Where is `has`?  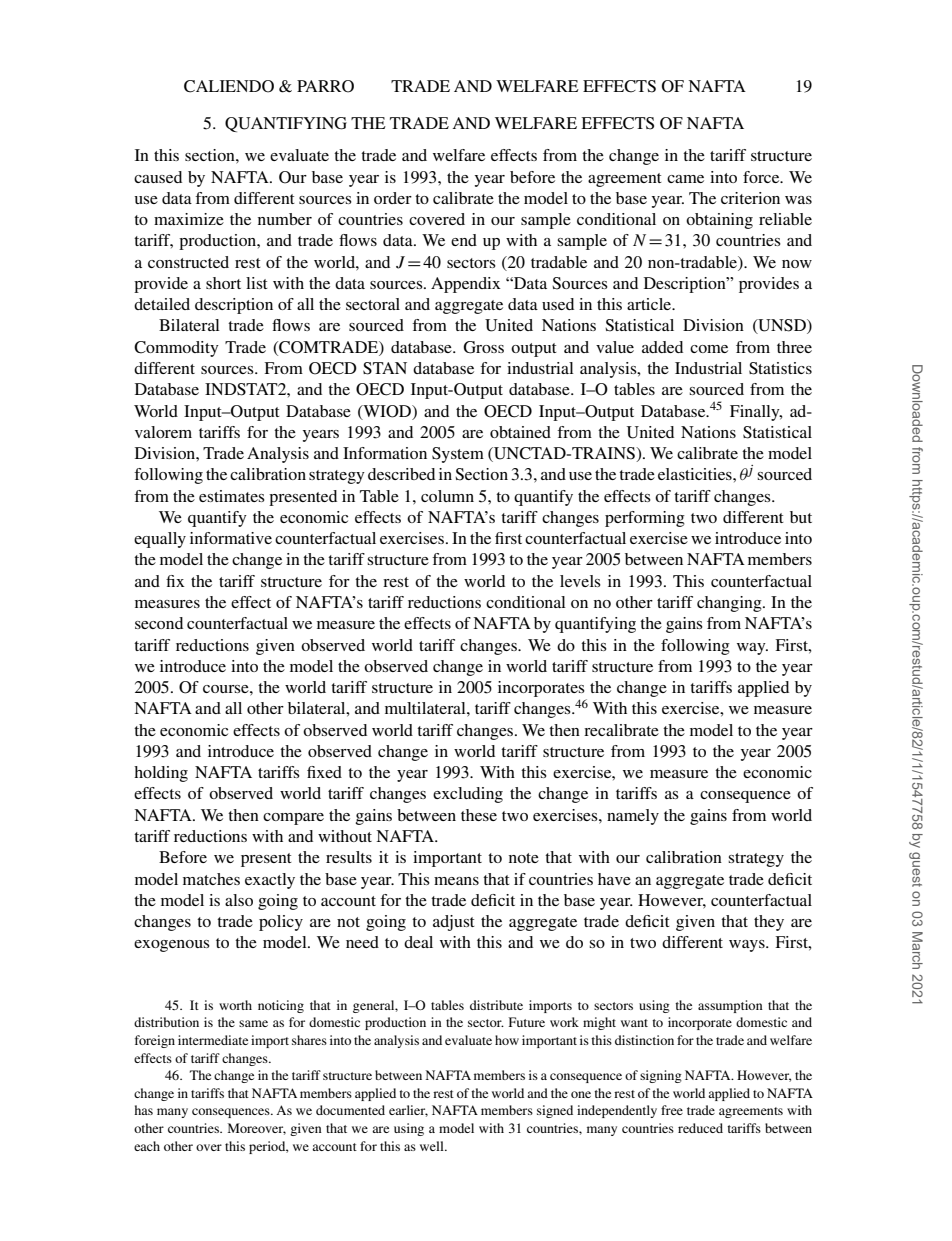
has is located at coordinates (143, 1110).
